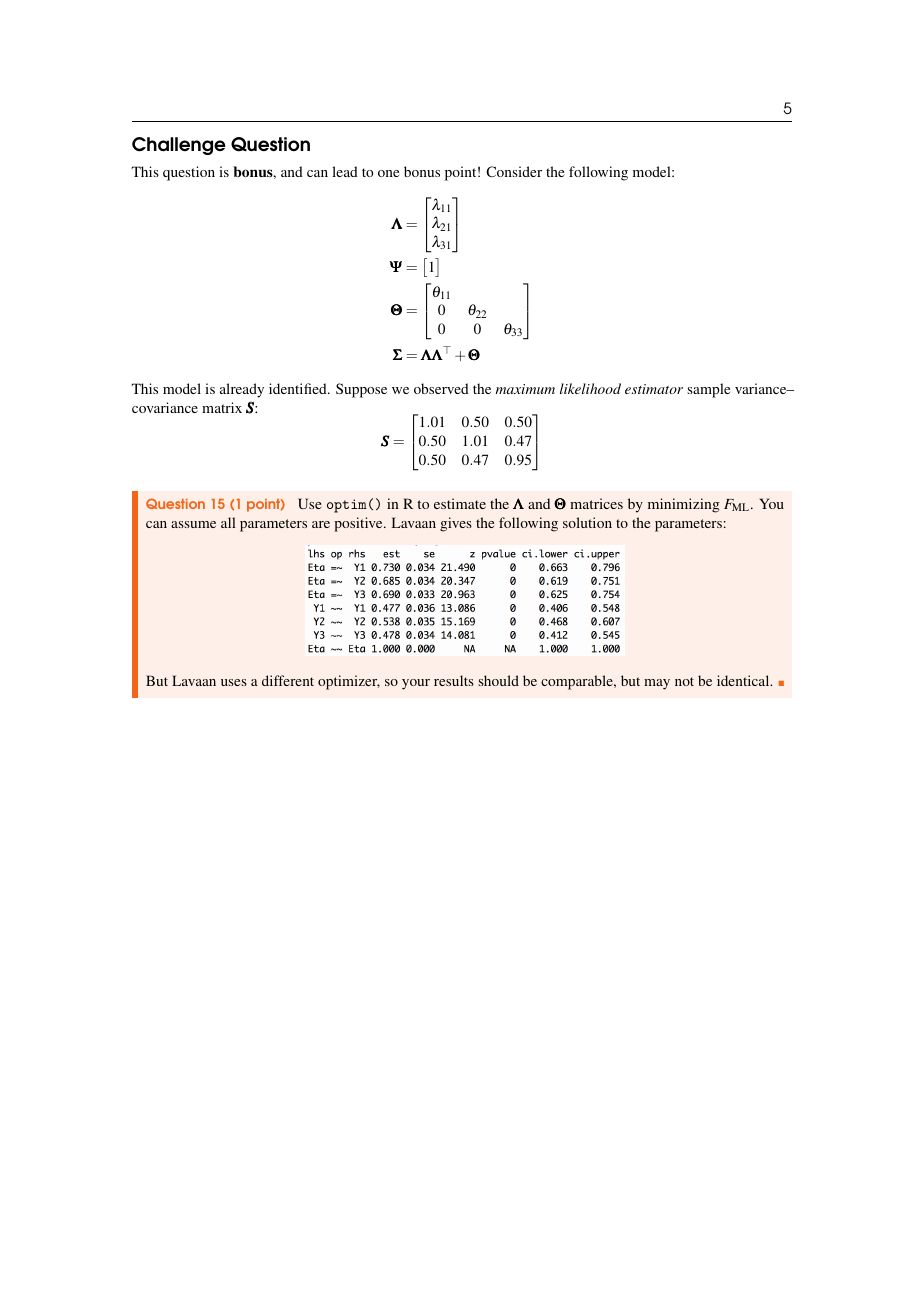 The image size is (924, 1308). I want to click on one, so click(388, 173).
